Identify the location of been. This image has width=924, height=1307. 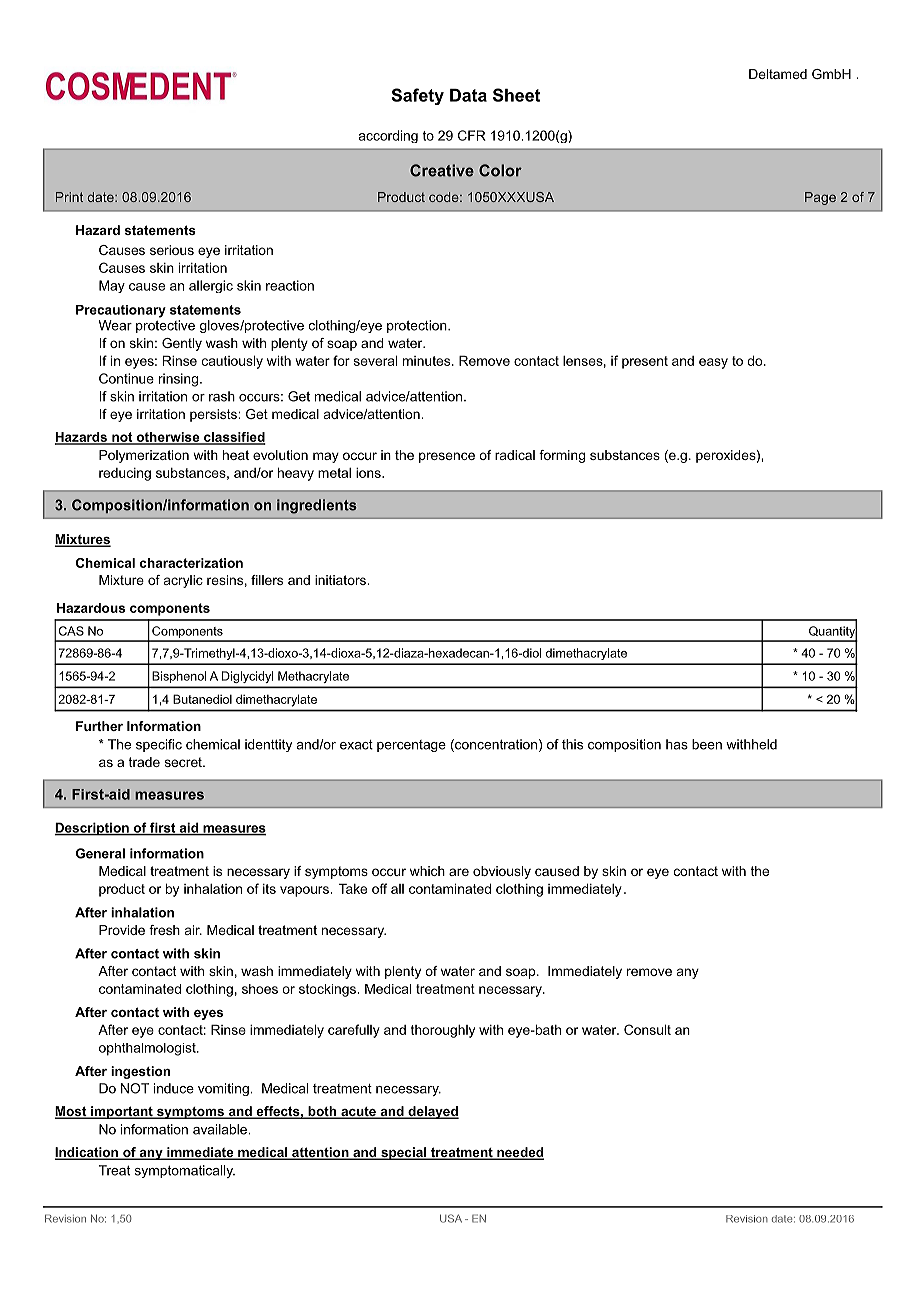
(707, 744).
